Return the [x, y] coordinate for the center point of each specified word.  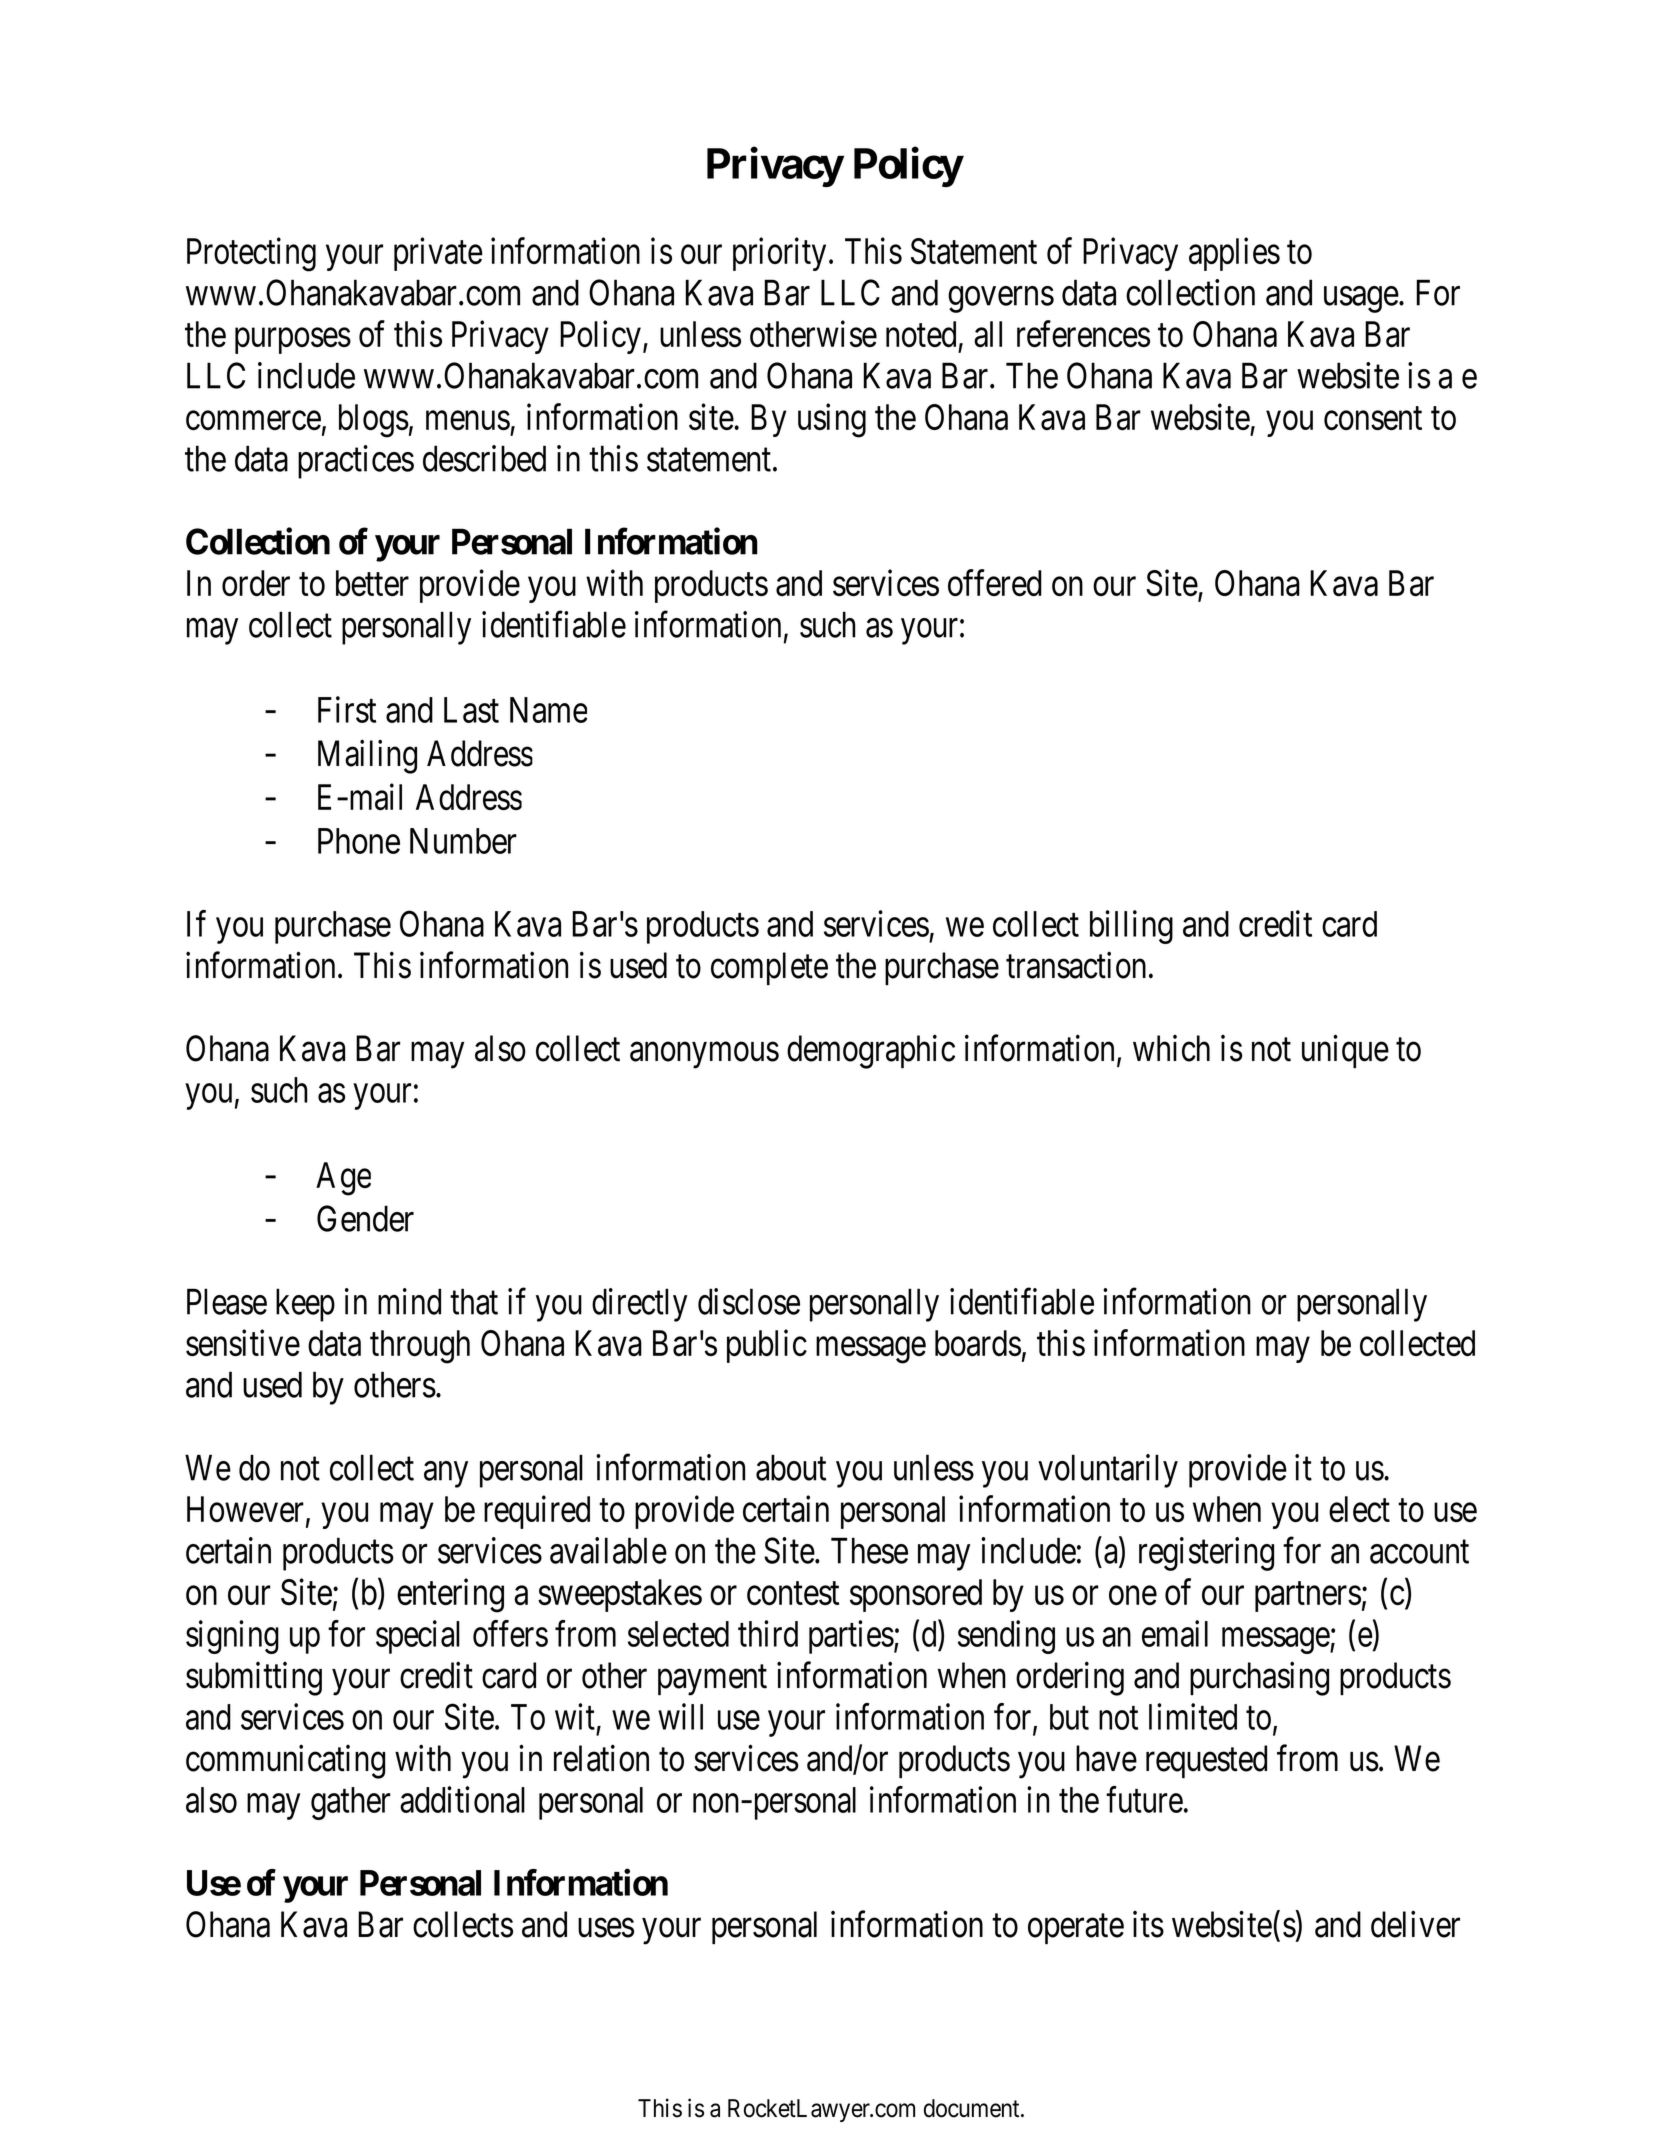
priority [779, 254]
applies [1234, 254]
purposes [293, 341]
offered [995, 582]
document [973, 2108]
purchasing [1259, 1679]
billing [1131, 927]
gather [351, 1803]
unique [1345, 1051]
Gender [365, 1218]
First [347, 709]
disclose [749, 1301]
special [418, 1637]
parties [851, 1637]
